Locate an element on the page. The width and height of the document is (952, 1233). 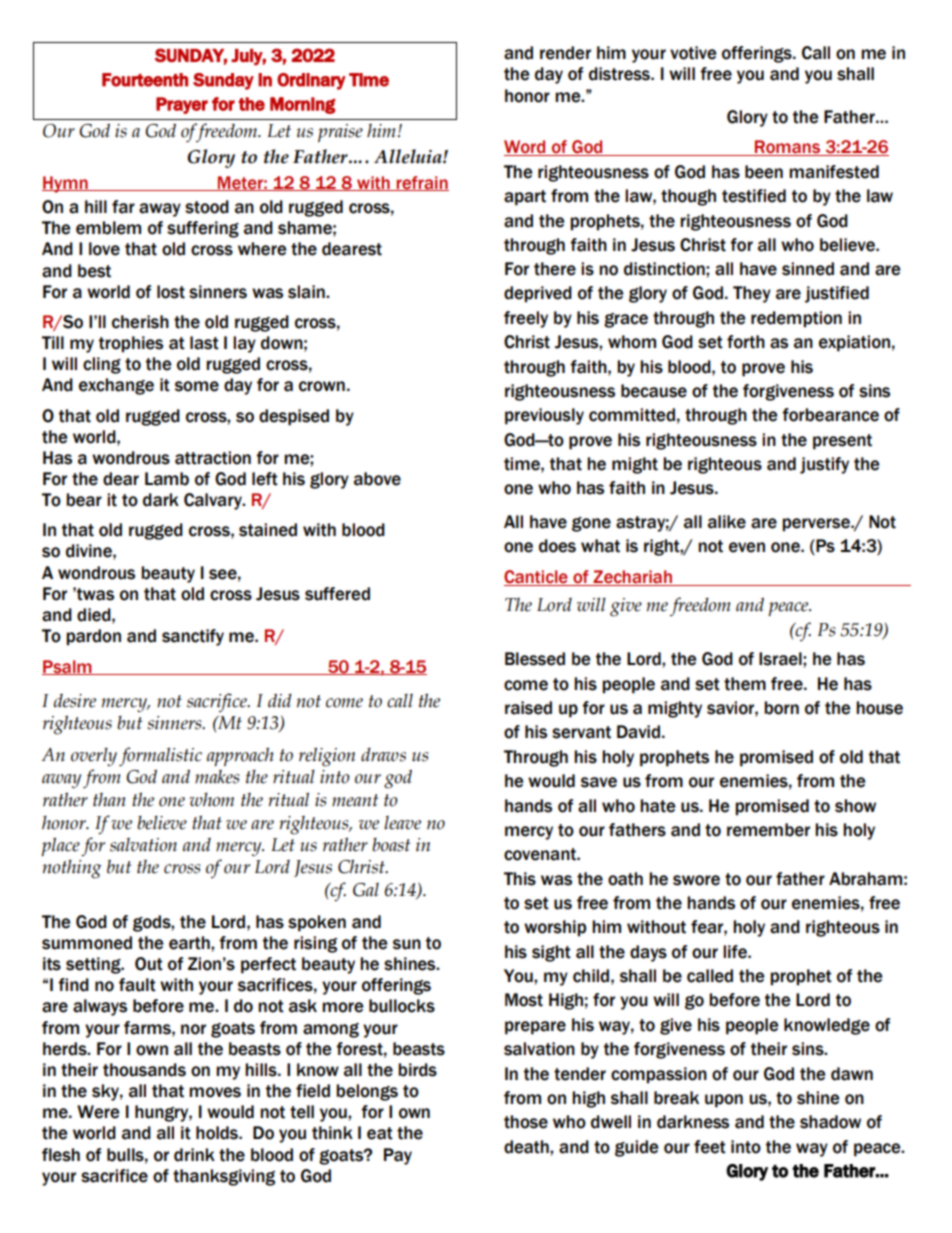
This is located at coordinates (520, 879).
